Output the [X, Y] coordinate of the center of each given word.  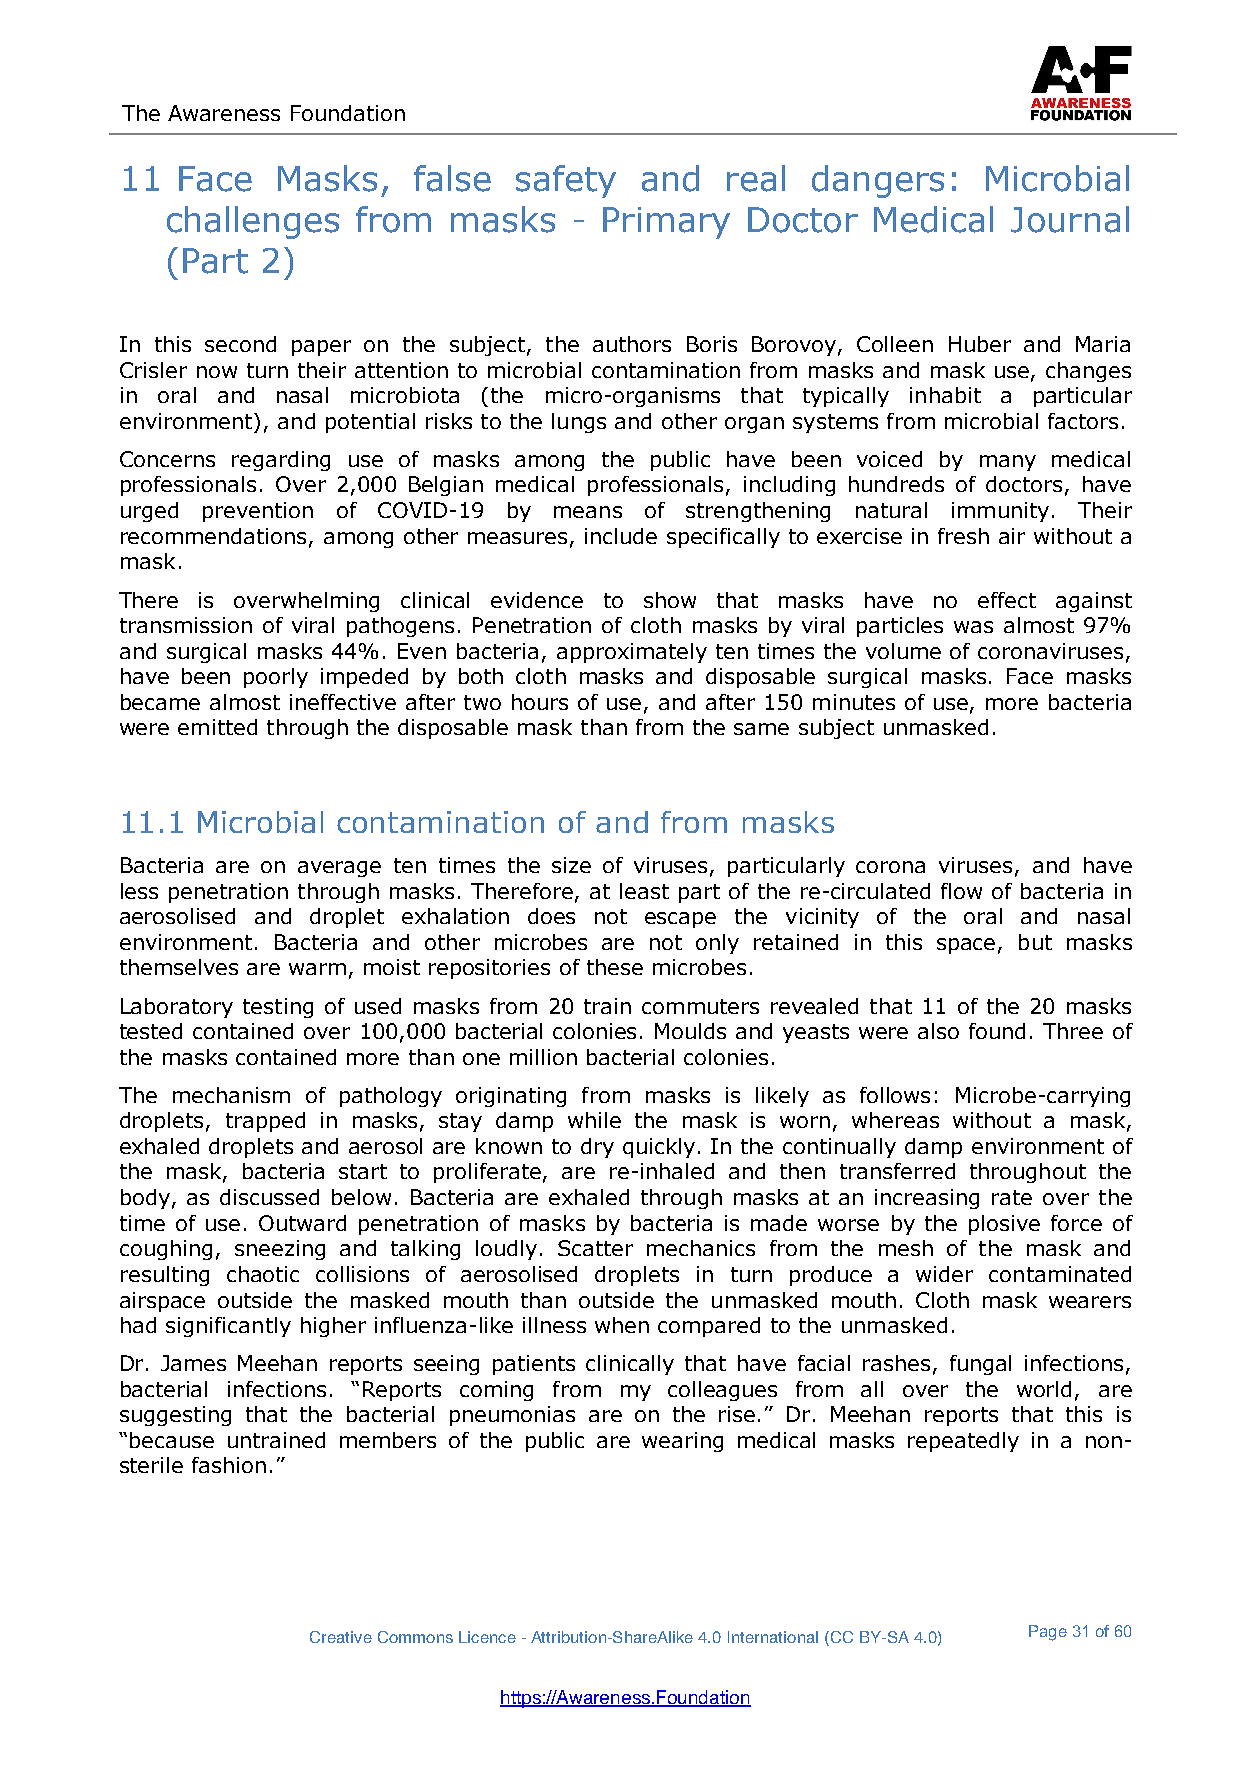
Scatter [595, 1248]
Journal [1070, 219]
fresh [963, 536]
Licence [487, 1637]
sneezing [280, 1250]
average [339, 869]
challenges [253, 222]
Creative [341, 1637]
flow [961, 891]
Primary [666, 223]
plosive [1004, 1225]
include [621, 536]
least [644, 891]
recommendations [215, 537]
